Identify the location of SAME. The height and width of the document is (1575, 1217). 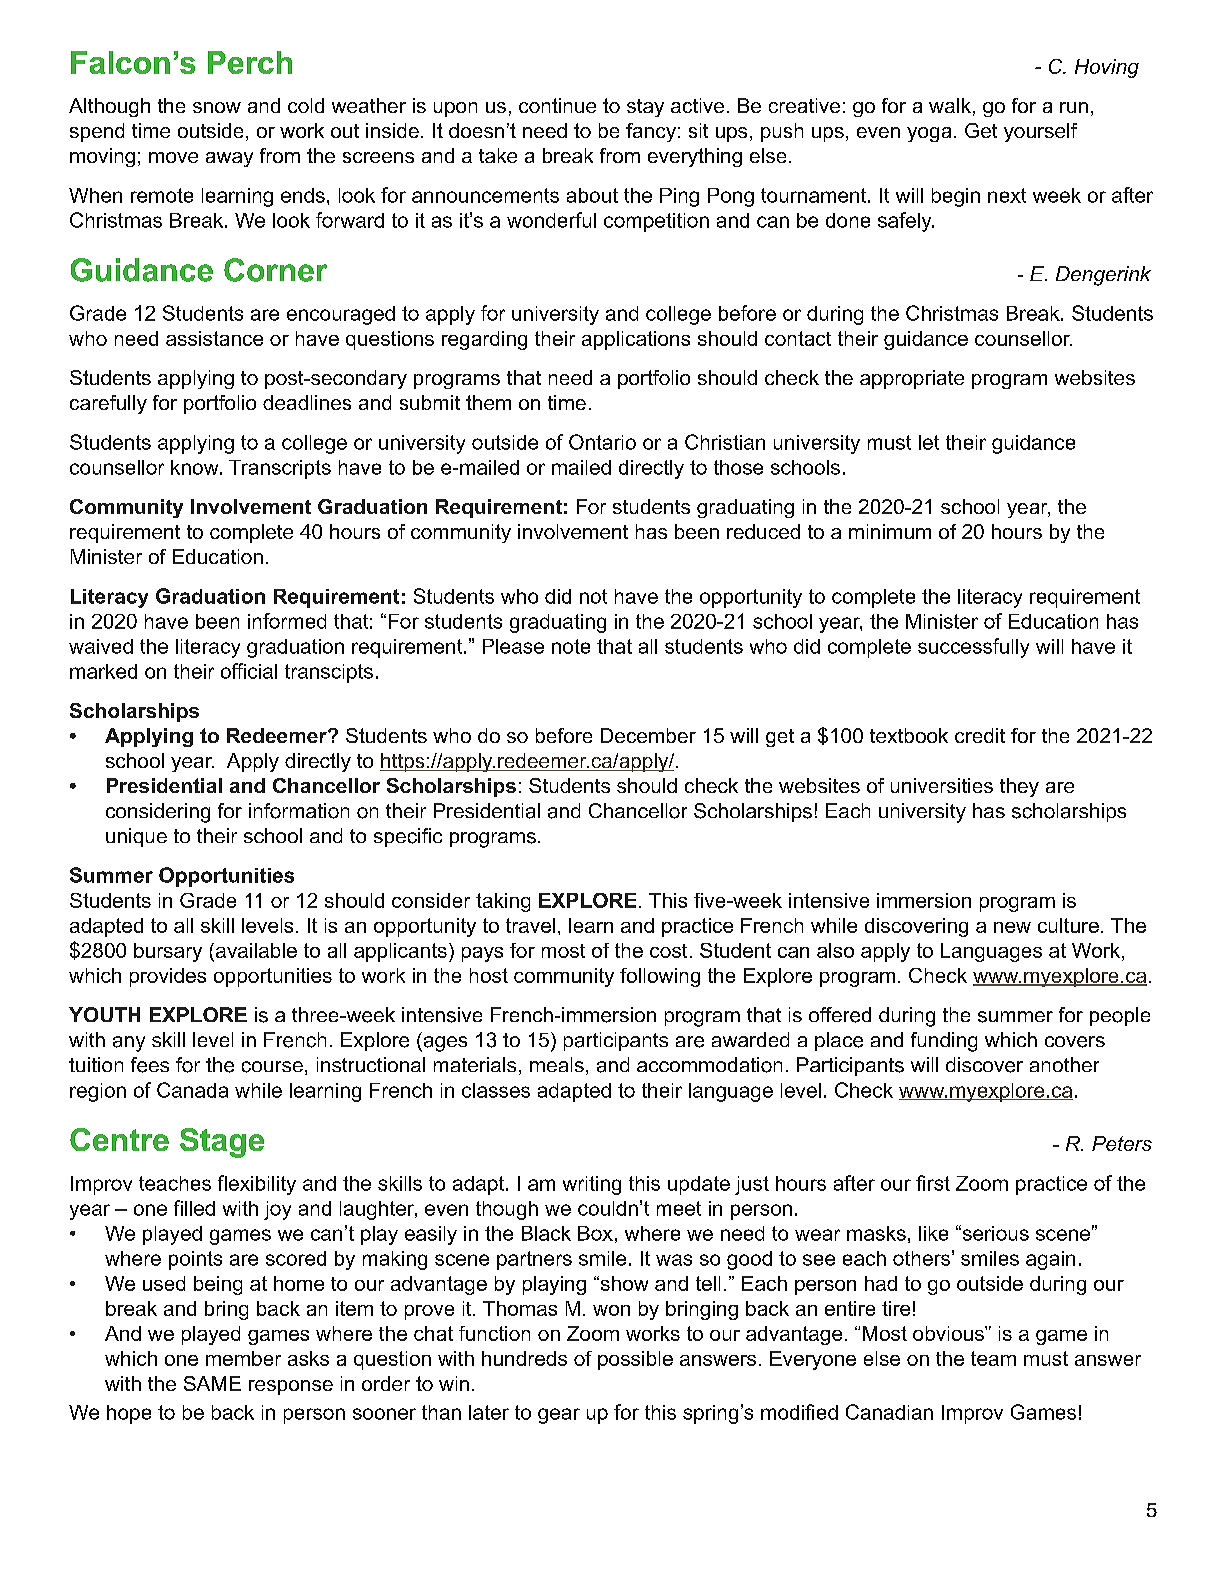
(212, 1383).
